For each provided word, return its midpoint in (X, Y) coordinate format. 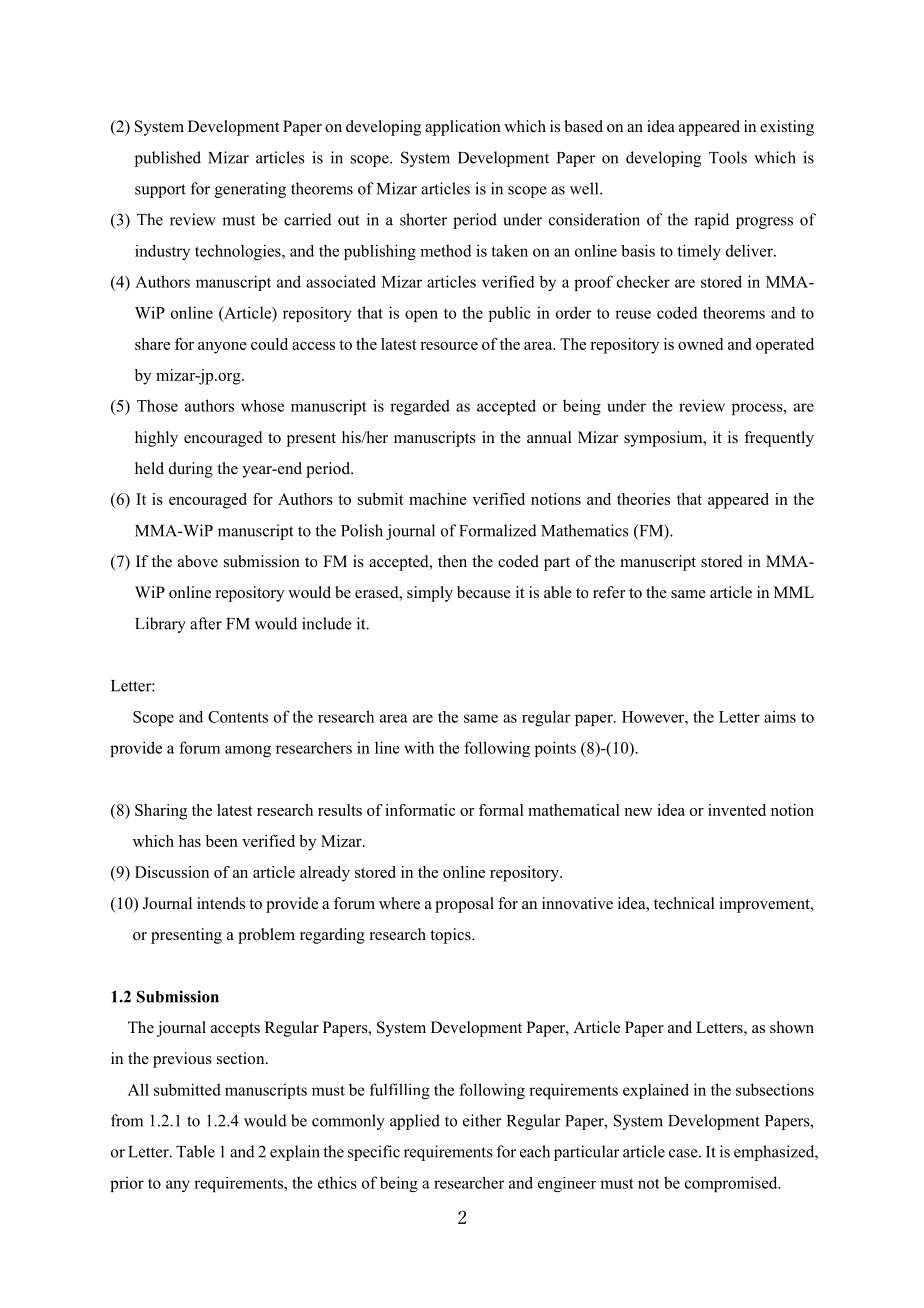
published (168, 159)
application (463, 128)
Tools (728, 157)
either (482, 1120)
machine (438, 499)
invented (737, 810)
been (222, 841)
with (419, 747)
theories (643, 499)
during (191, 470)
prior (127, 1184)
